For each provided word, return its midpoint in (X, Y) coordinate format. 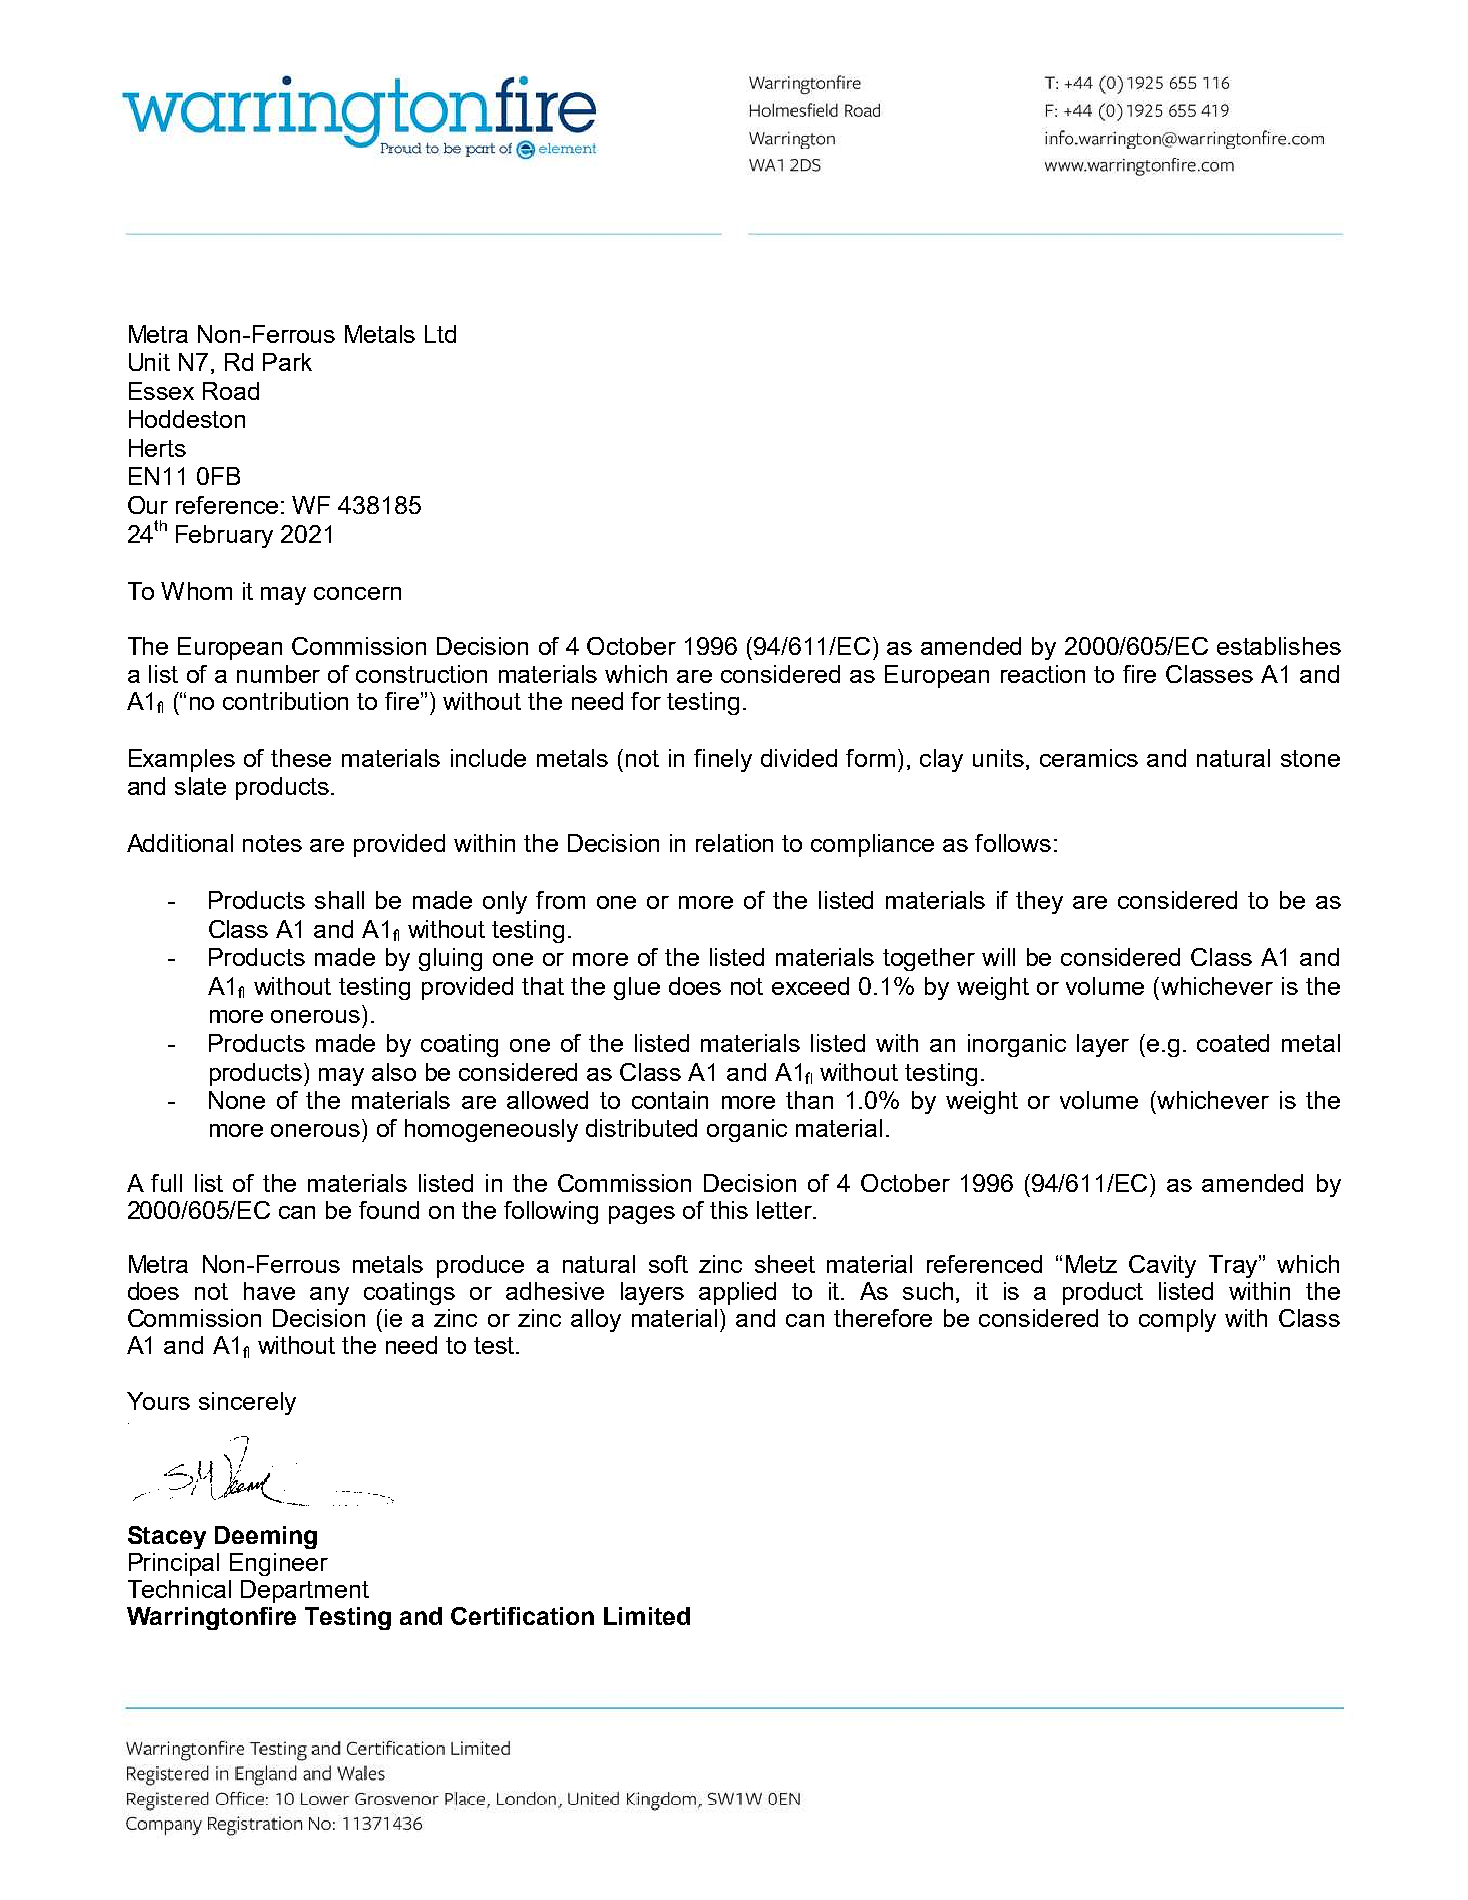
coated (1233, 1043)
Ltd (440, 334)
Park (287, 362)
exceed (810, 986)
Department (305, 1591)
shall (339, 900)
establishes (1279, 646)
